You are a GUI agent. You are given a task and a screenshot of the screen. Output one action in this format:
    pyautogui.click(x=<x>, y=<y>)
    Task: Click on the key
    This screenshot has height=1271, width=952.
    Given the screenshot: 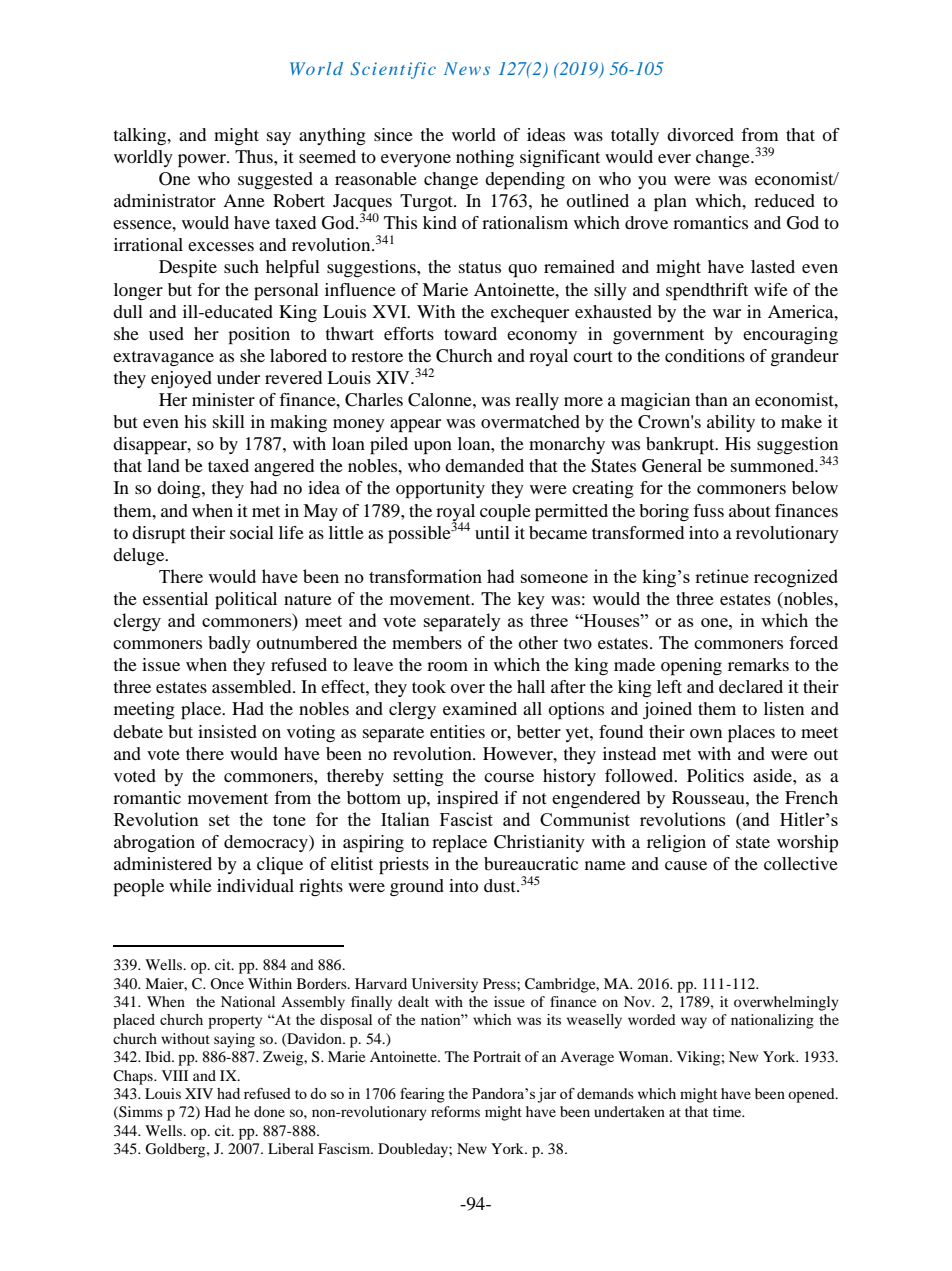 What is the action you would take?
    pyautogui.click(x=531, y=600)
